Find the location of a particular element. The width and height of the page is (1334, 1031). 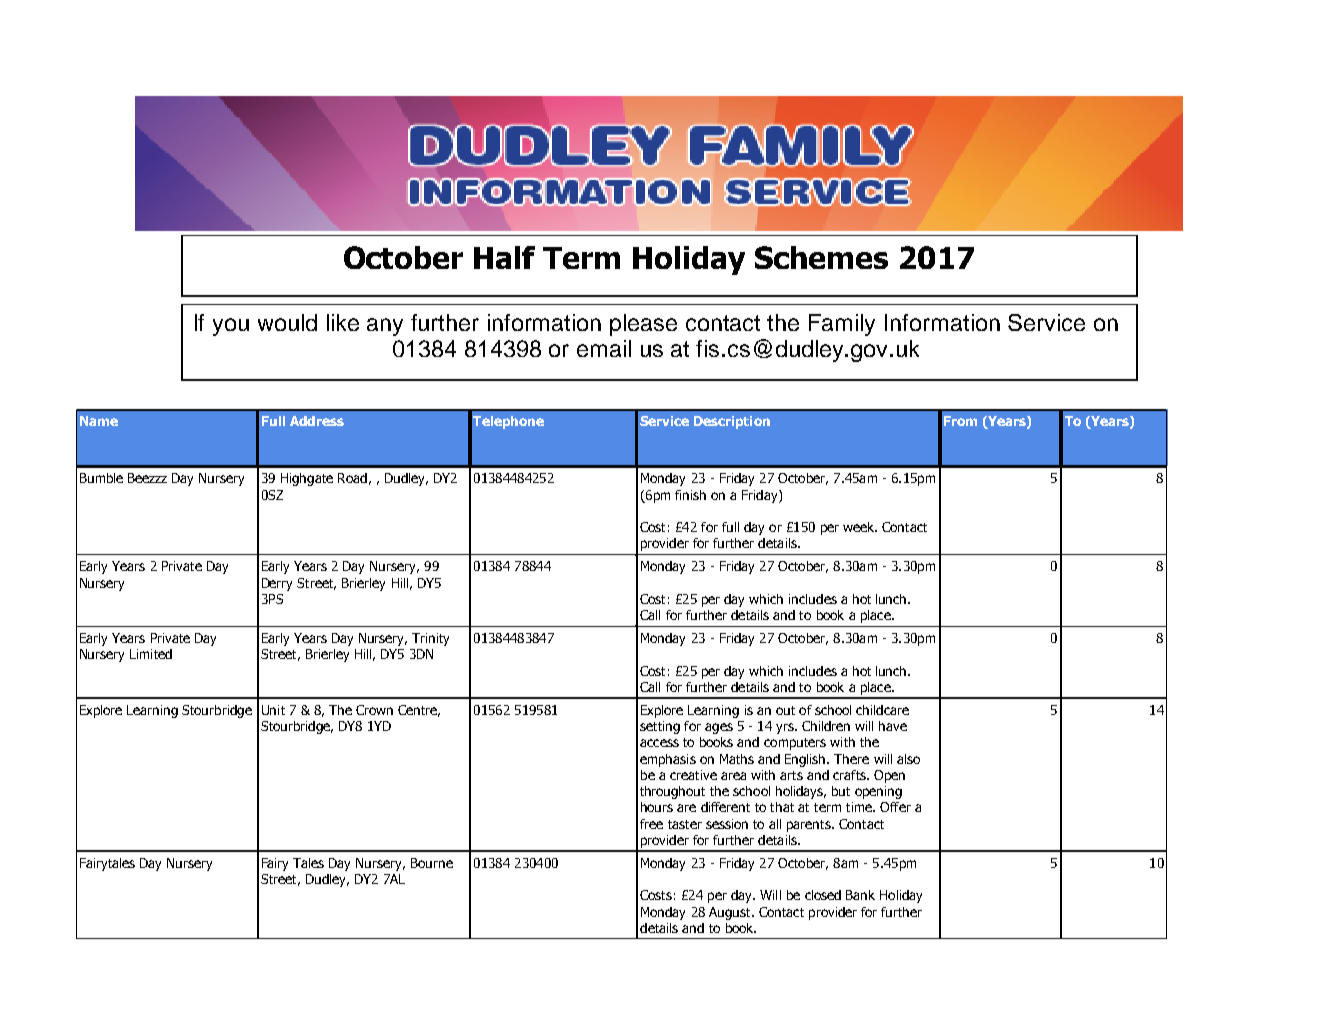

Half is located at coordinates (504, 257).
